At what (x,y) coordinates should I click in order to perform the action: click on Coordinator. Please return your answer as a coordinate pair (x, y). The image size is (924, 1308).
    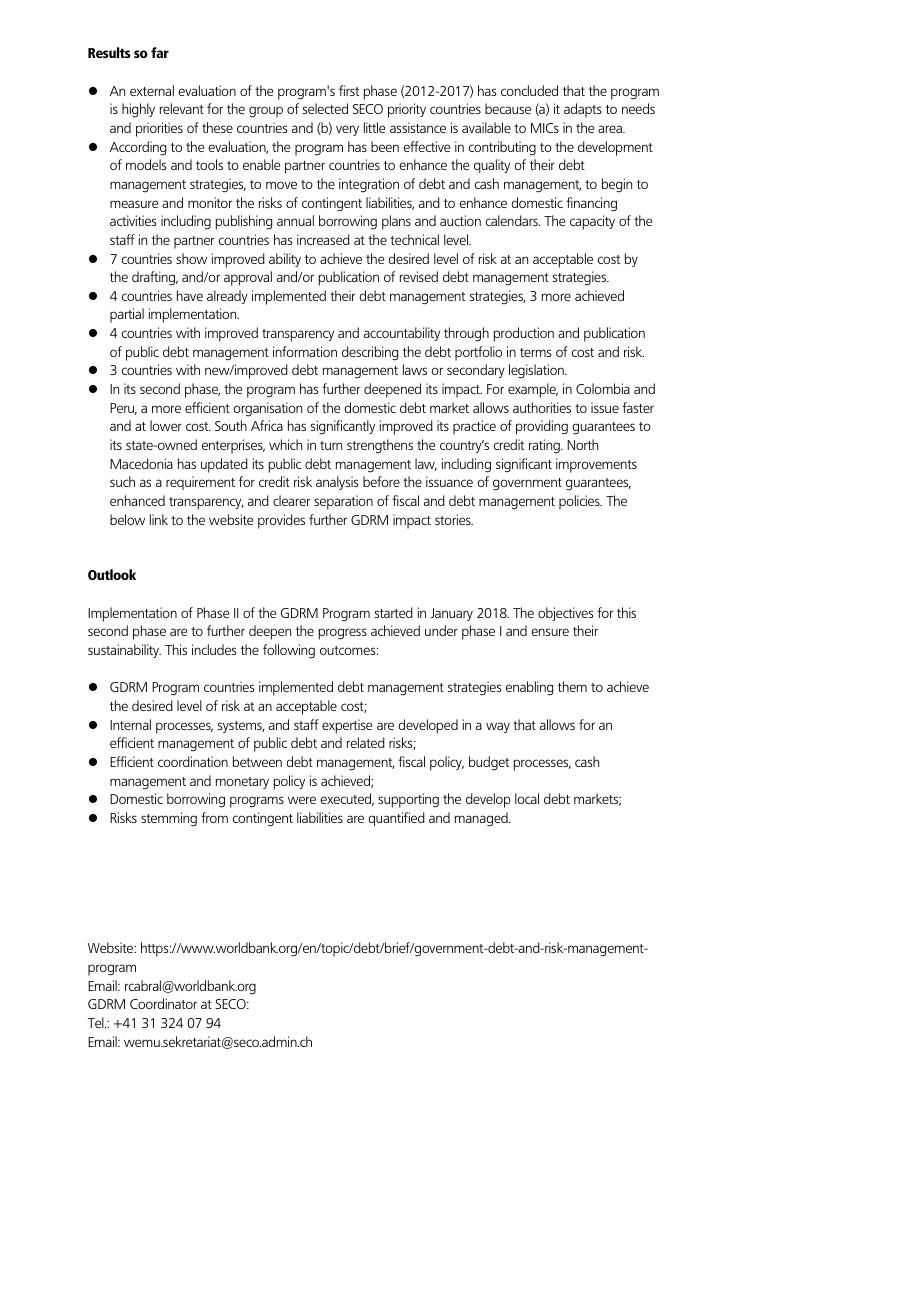
    Looking at the image, I should click on (163, 1003).
